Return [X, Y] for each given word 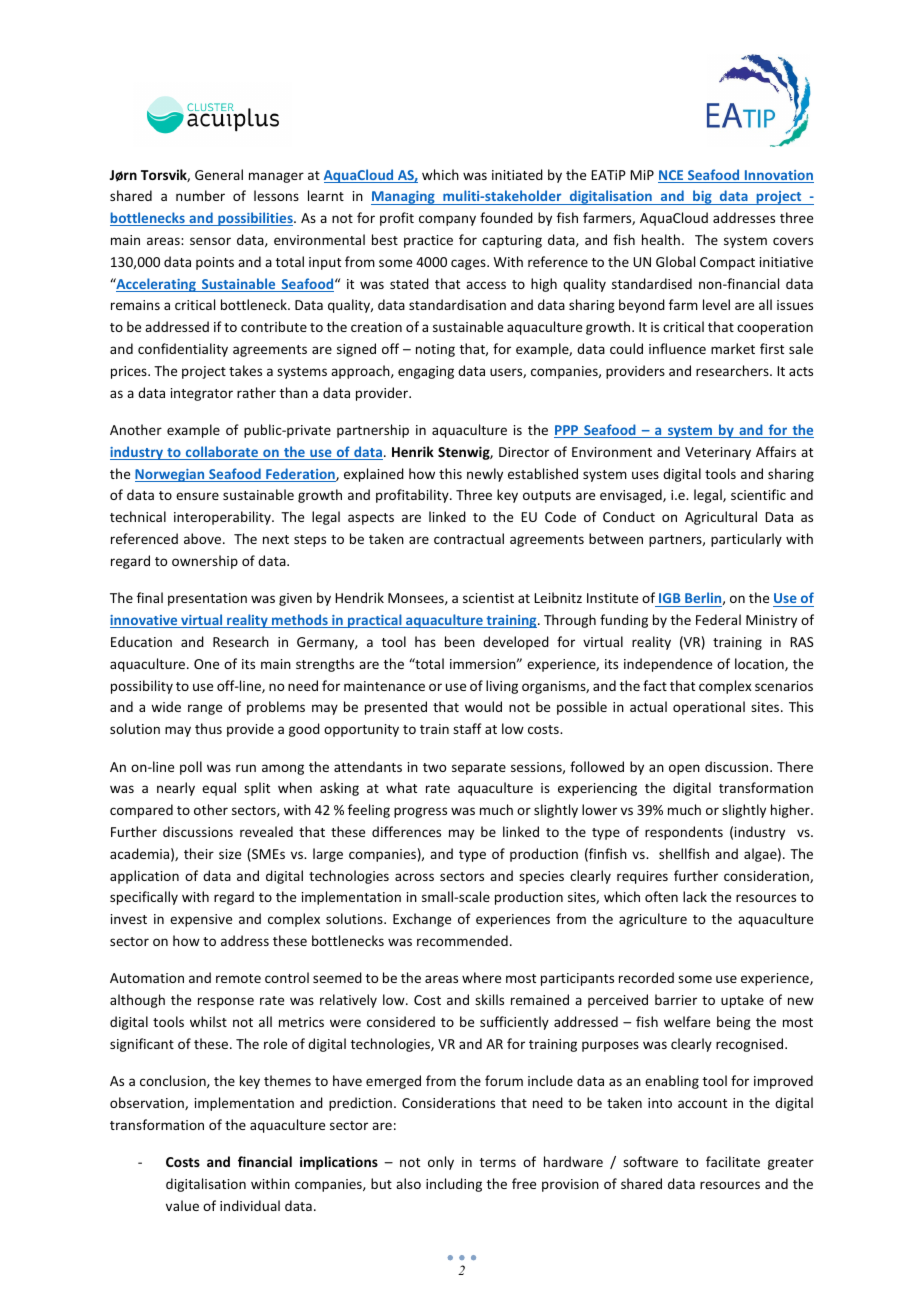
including [454, 1185]
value [182, 1205]
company [447, 220]
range [205, 709]
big [702, 197]
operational [709, 708]
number [200, 195]
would [483, 706]
